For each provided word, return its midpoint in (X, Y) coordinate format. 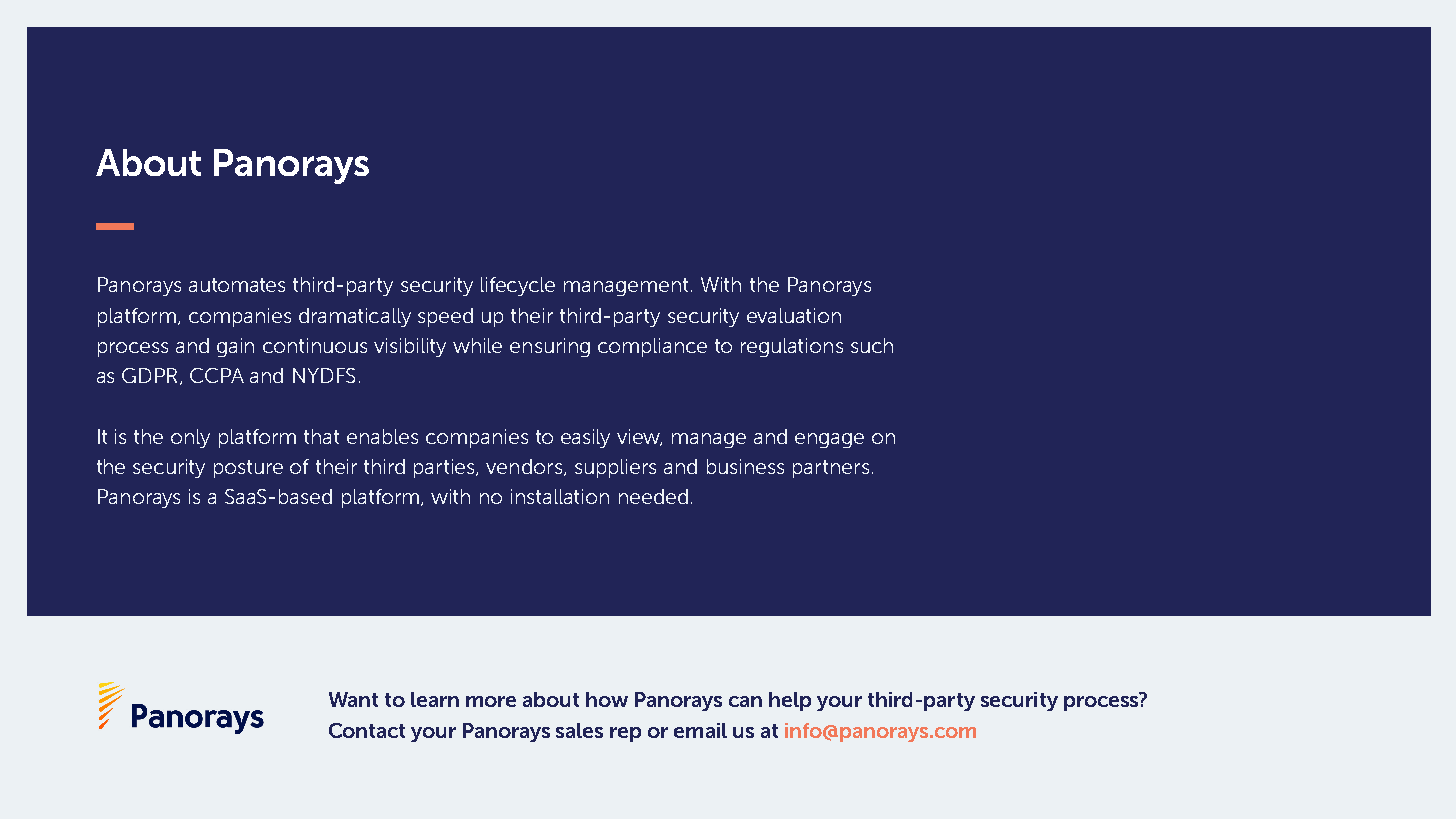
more (491, 701)
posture (248, 469)
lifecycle (518, 286)
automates (237, 285)
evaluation (794, 315)
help (790, 701)
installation (560, 496)
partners (831, 469)
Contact (367, 730)
